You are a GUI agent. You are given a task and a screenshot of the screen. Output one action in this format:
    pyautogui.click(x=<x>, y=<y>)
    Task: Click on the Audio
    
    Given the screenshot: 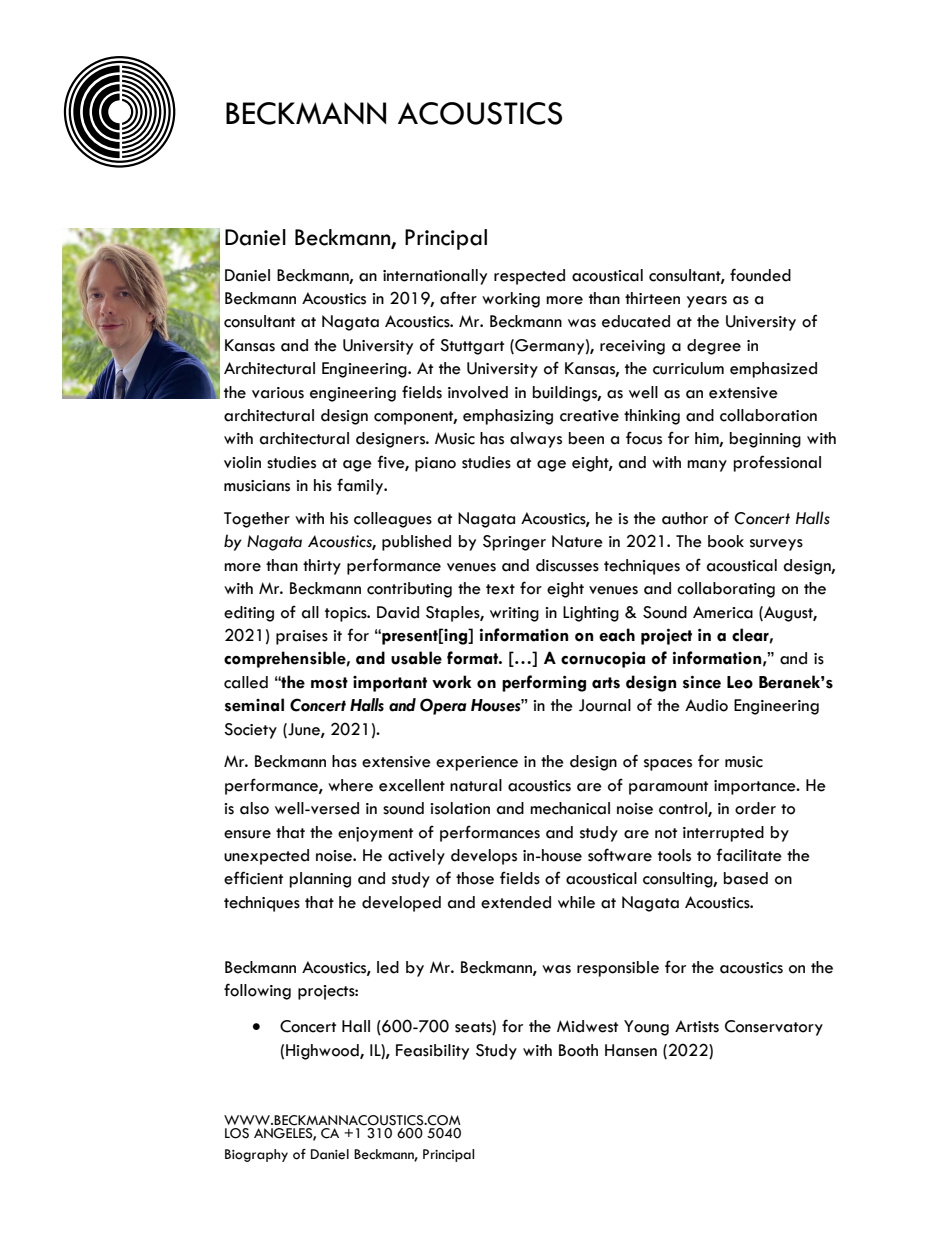 What is the action you would take?
    pyautogui.click(x=706, y=705)
